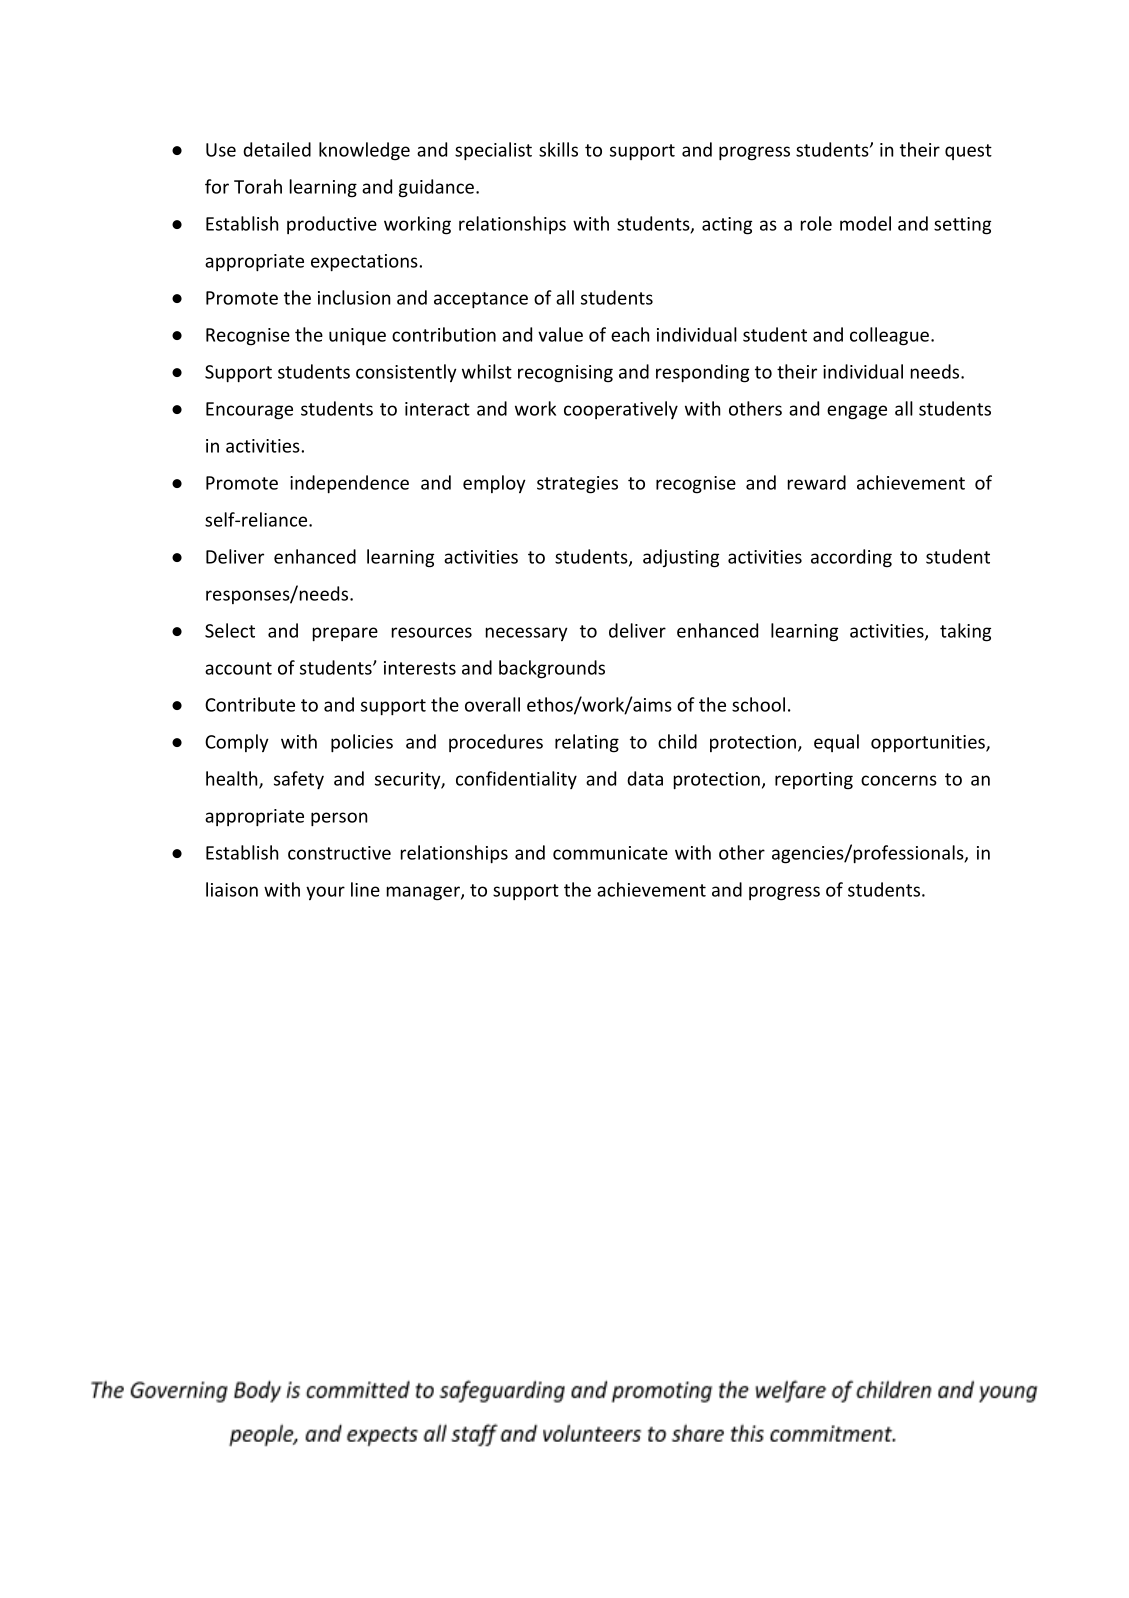  Describe the element at coordinates (968, 152) in the screenshot. I see `quest` at that location.
